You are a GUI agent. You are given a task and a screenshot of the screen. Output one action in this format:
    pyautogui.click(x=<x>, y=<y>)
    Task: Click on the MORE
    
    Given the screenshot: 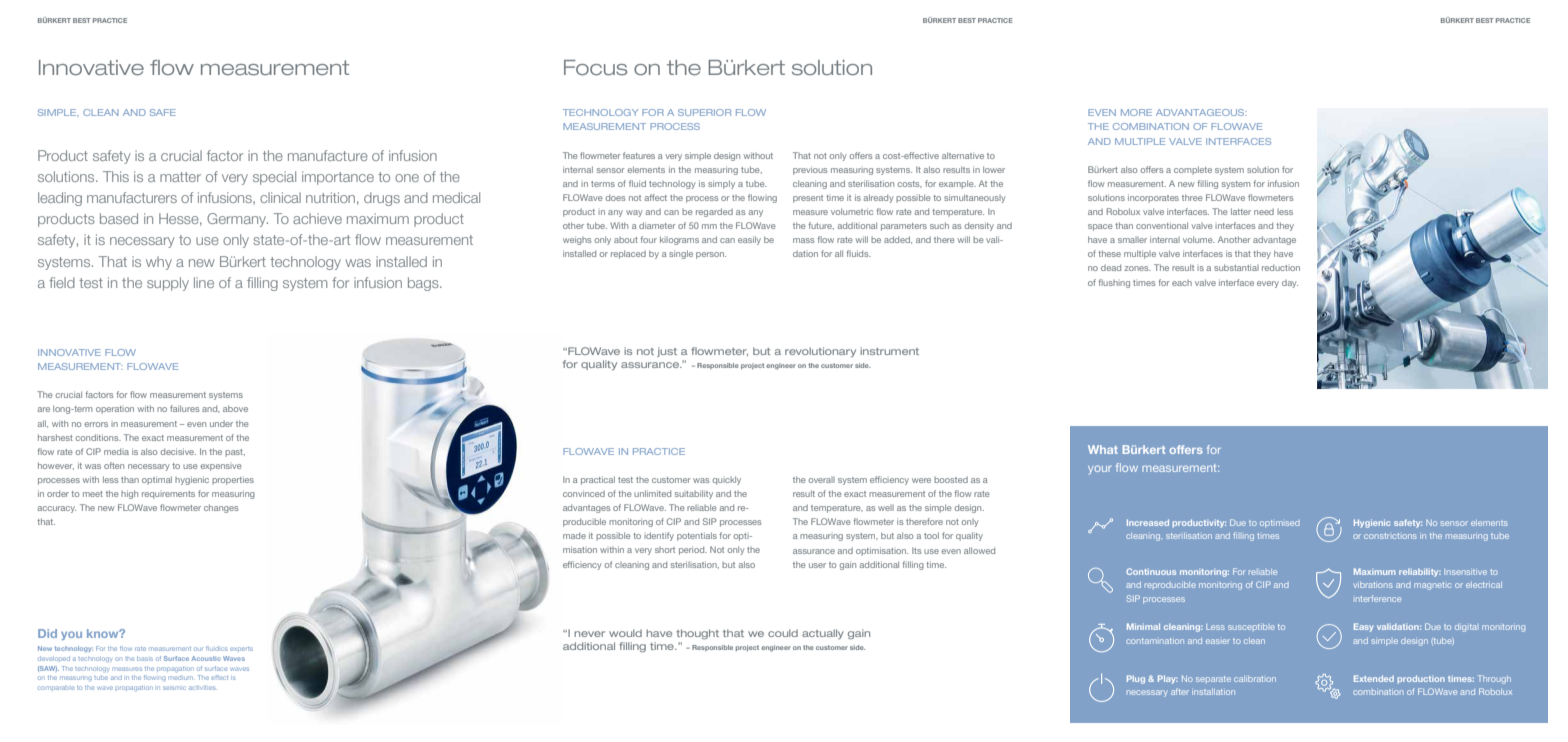 What is the action you would take?
    pyautogui.click(x=1136, y=112)
